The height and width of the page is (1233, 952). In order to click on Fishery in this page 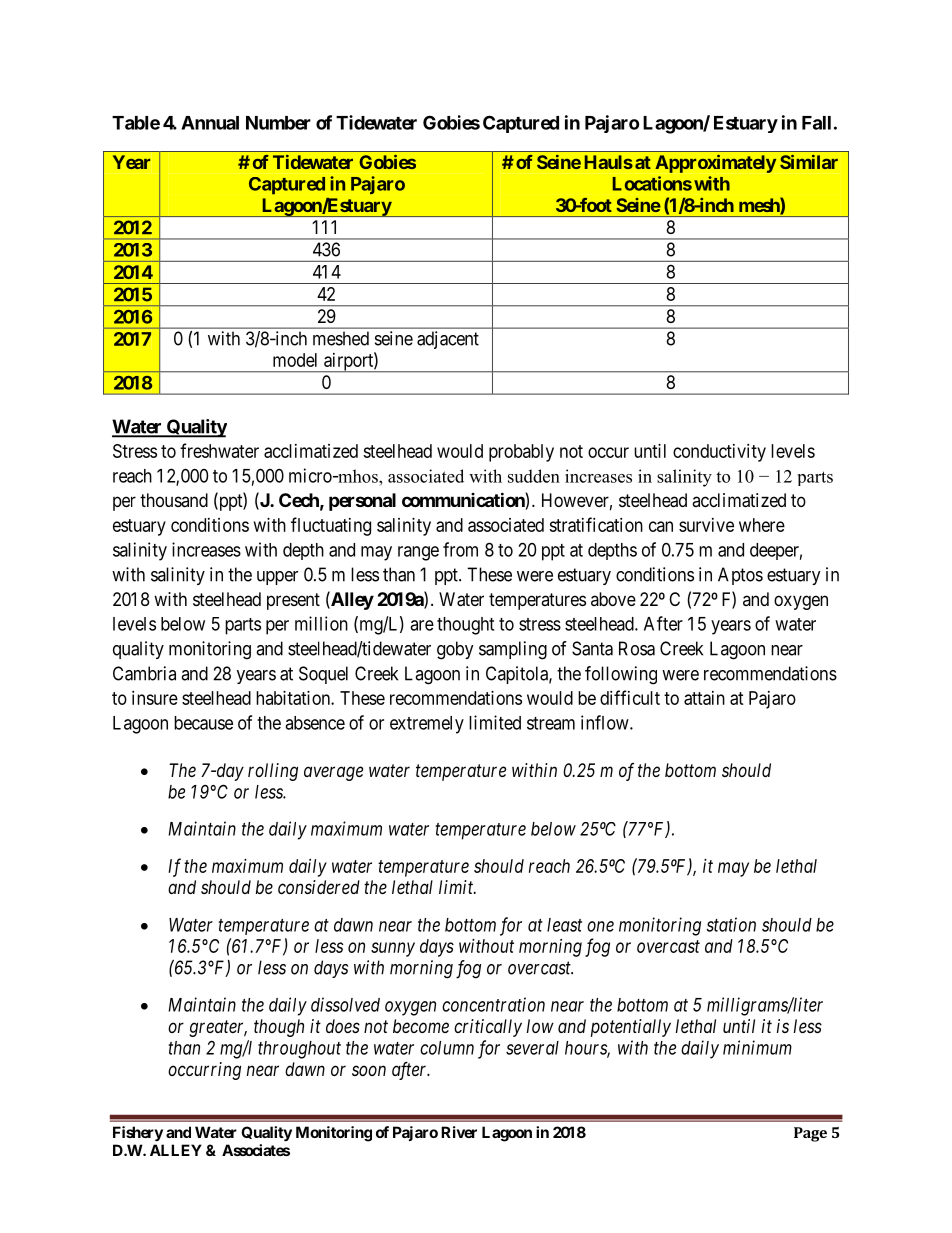, I will do `click(138, 1133)`.
